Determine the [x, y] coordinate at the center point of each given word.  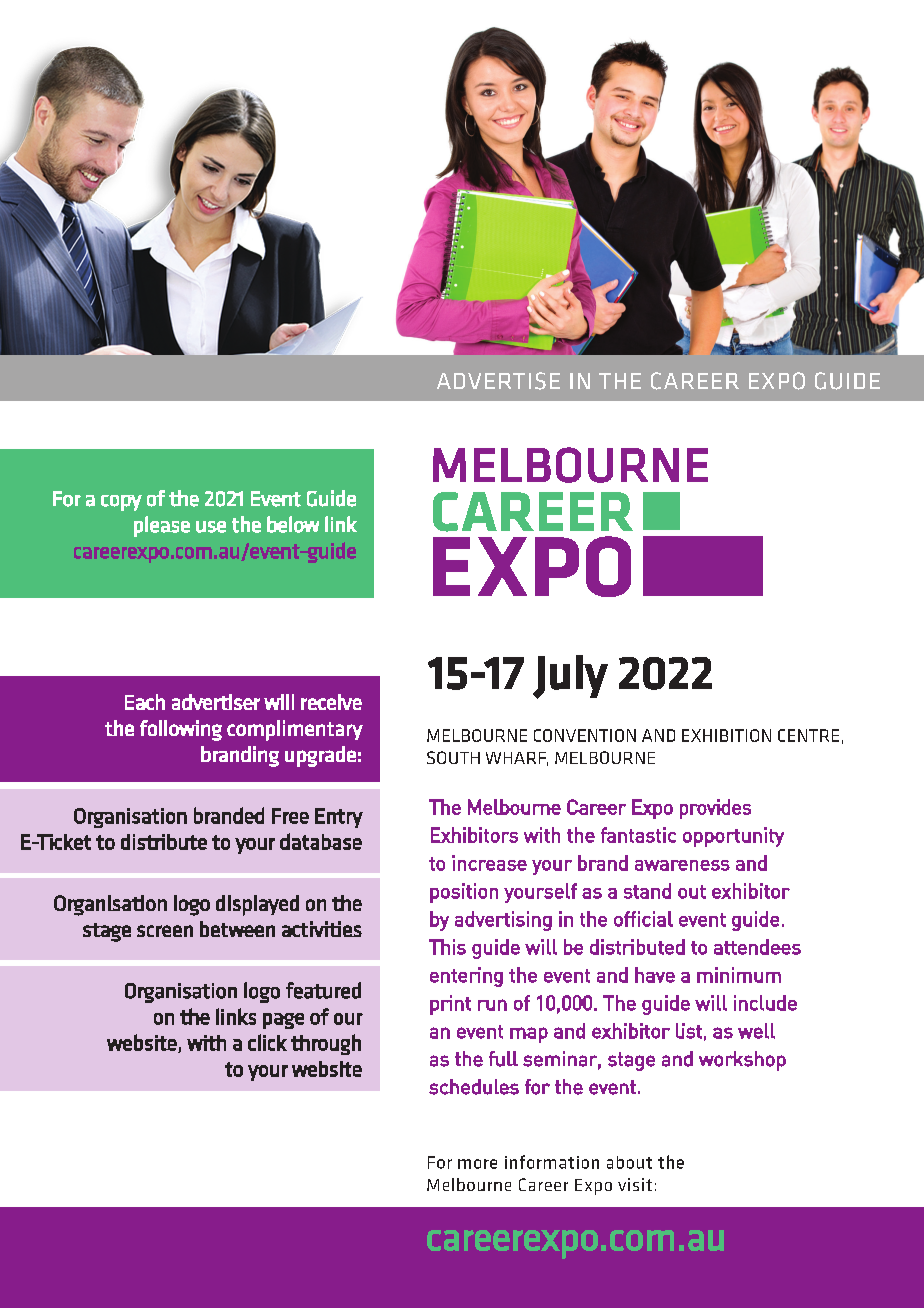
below [293, 524]
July [570, 677]
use [211, 527]
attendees [757, 947]
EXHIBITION [726, 735]
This [447, 947]
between [237, 929]
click [267, 1042]
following [181, 730]
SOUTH [453, 757]
